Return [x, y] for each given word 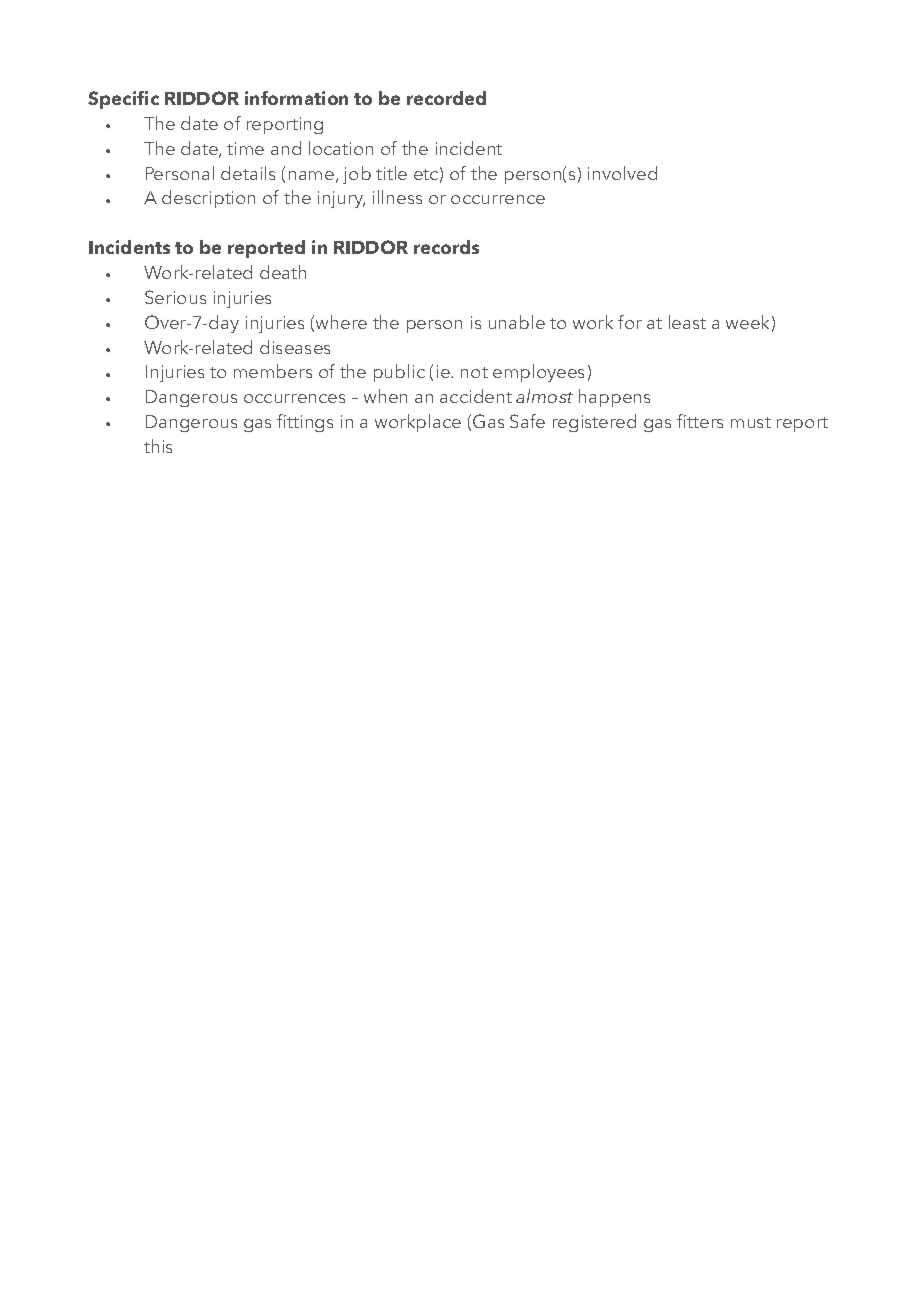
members [273, 371]
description [208, 199]
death [283, 272]
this [158, 446]
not [474, 372]
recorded [446, 98]
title [391, 173]
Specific [123, 100]
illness [397, 197]
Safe [527, 421]
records [446, 247]
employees [538, 373]
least [687, 322]
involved [622, 173]
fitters [700, 421]
